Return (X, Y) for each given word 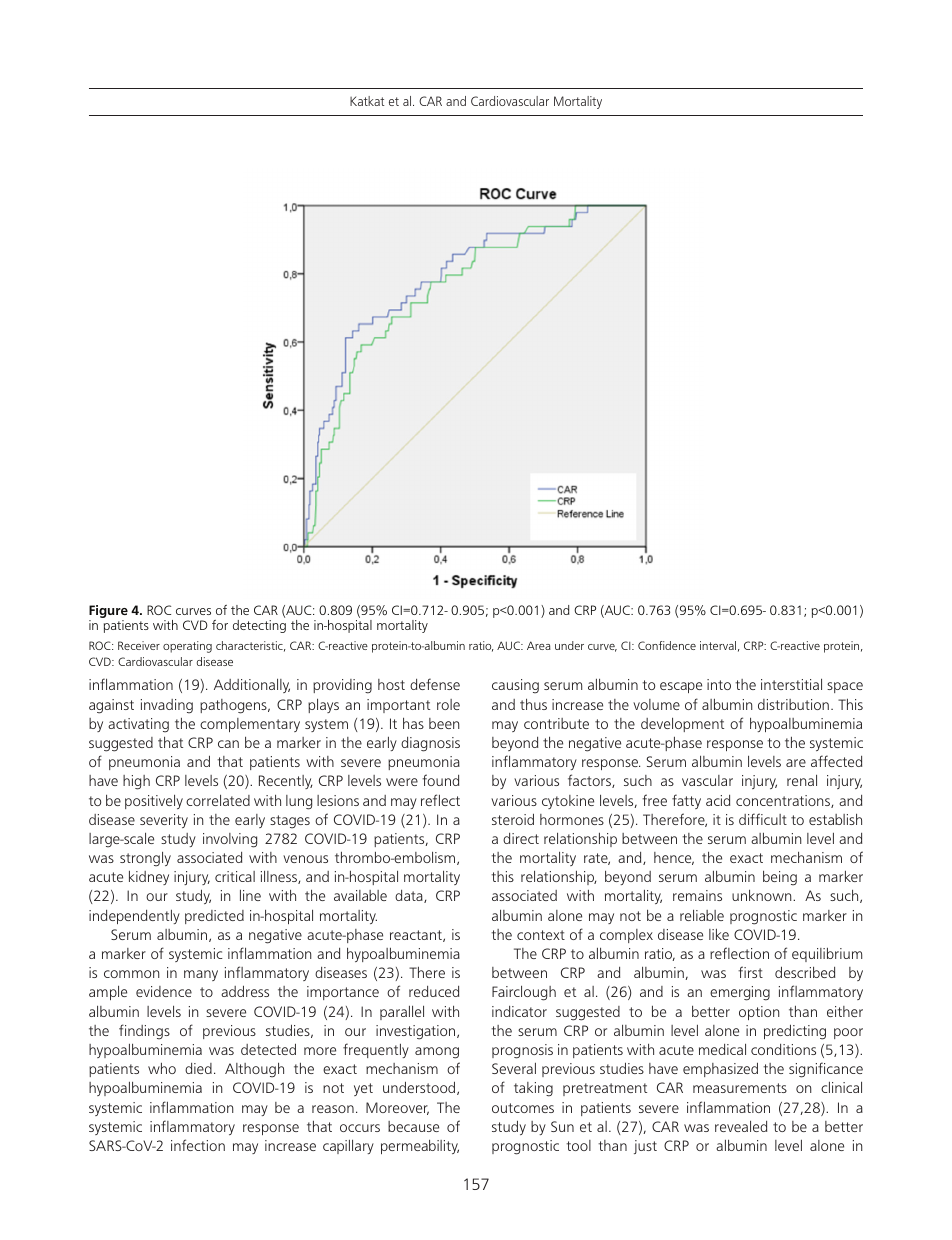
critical (235, 876)
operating (187, 647)
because (413, 1126)
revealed (741, 1126)
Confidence (667, 645)
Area (539, 645)
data (410, 896)
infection (198, 1145)
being (780, 878)
